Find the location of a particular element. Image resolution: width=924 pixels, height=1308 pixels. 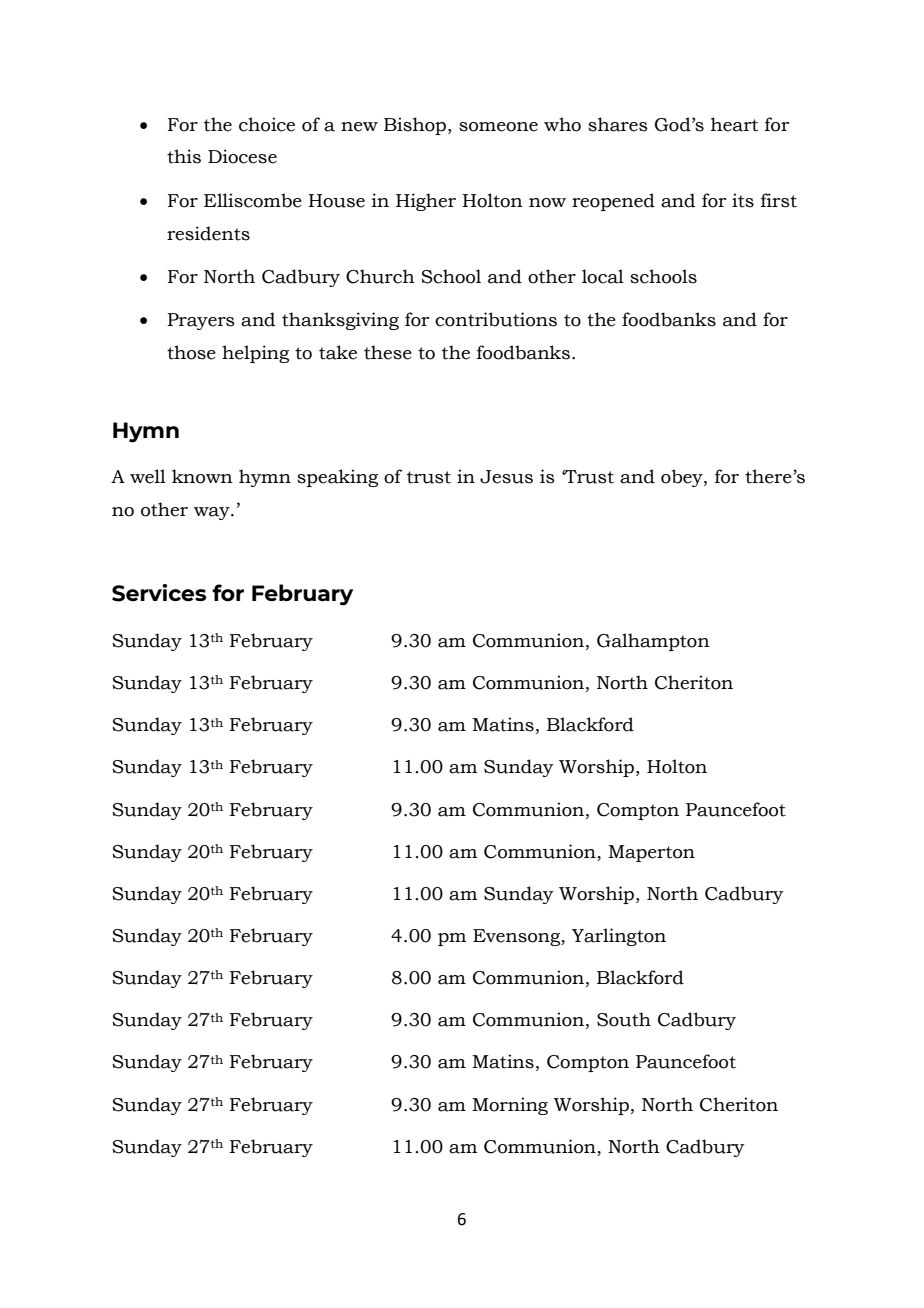

Diocese is located at coordinates (242, 156).
